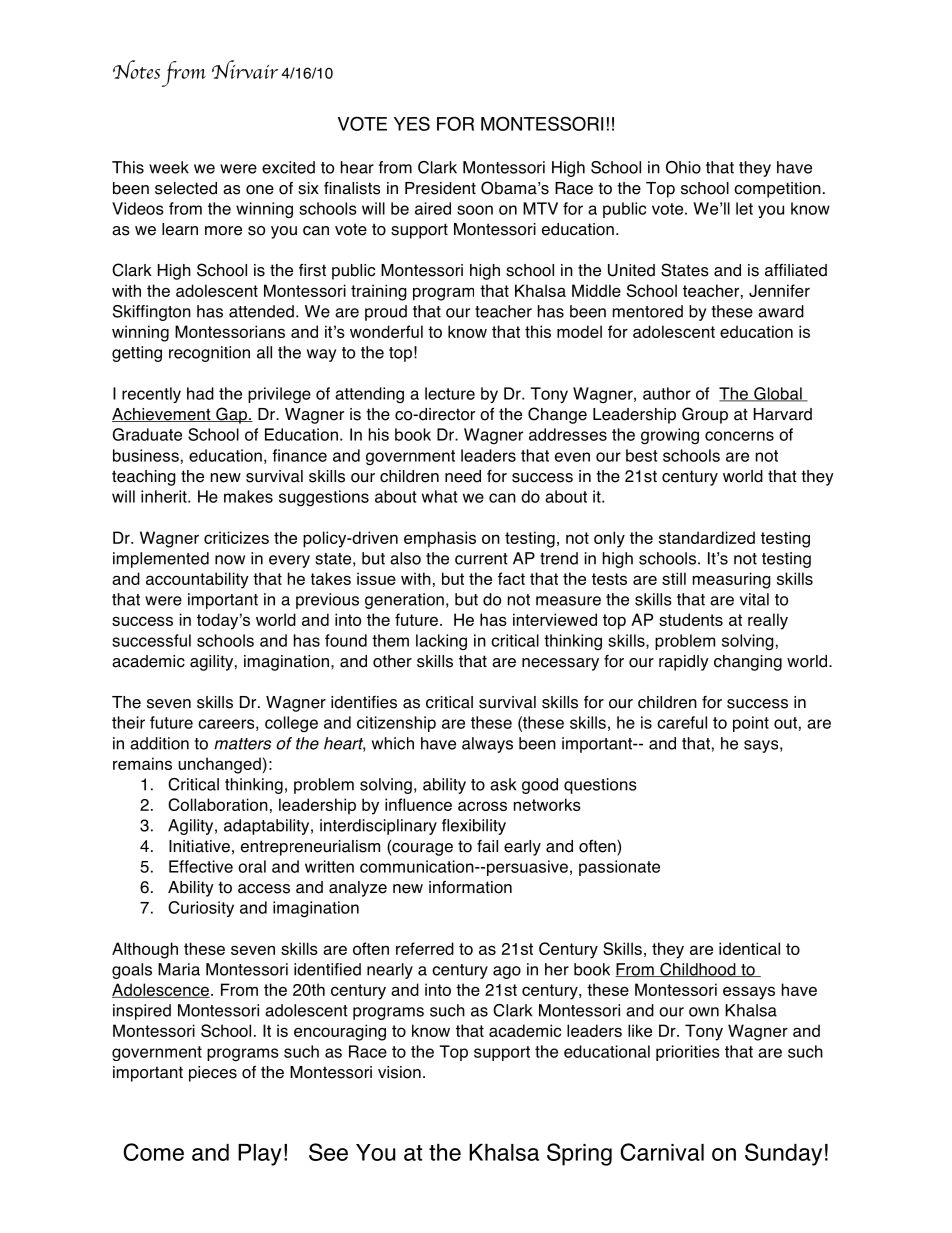 The image size is (952, 1233). I want to click on pieces, so click(213, 1074).
